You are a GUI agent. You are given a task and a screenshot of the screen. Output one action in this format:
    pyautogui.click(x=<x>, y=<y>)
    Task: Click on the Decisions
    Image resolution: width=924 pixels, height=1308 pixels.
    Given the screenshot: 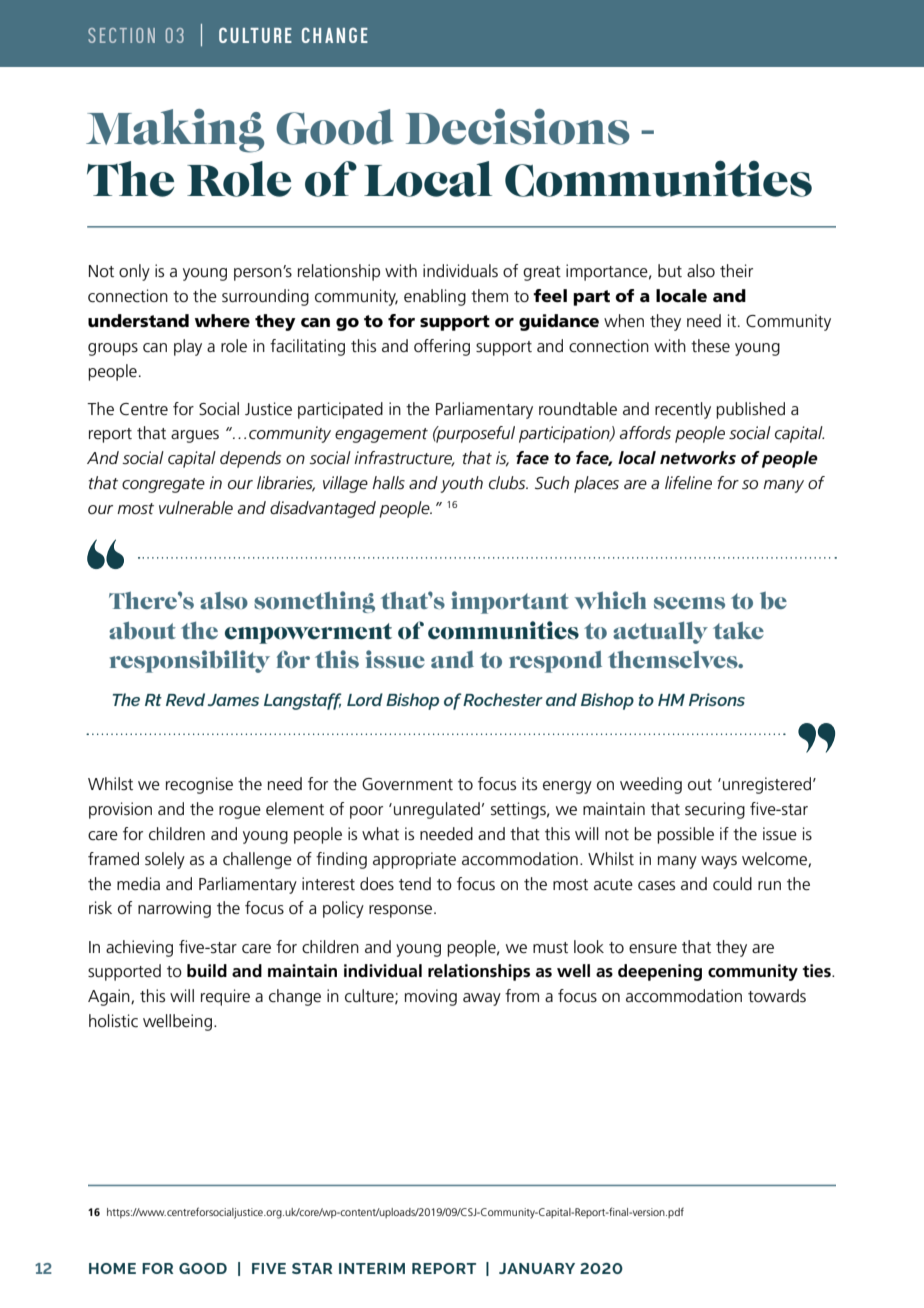 What is the action you would take?
    pyautogui.click(x=518, y=127)
